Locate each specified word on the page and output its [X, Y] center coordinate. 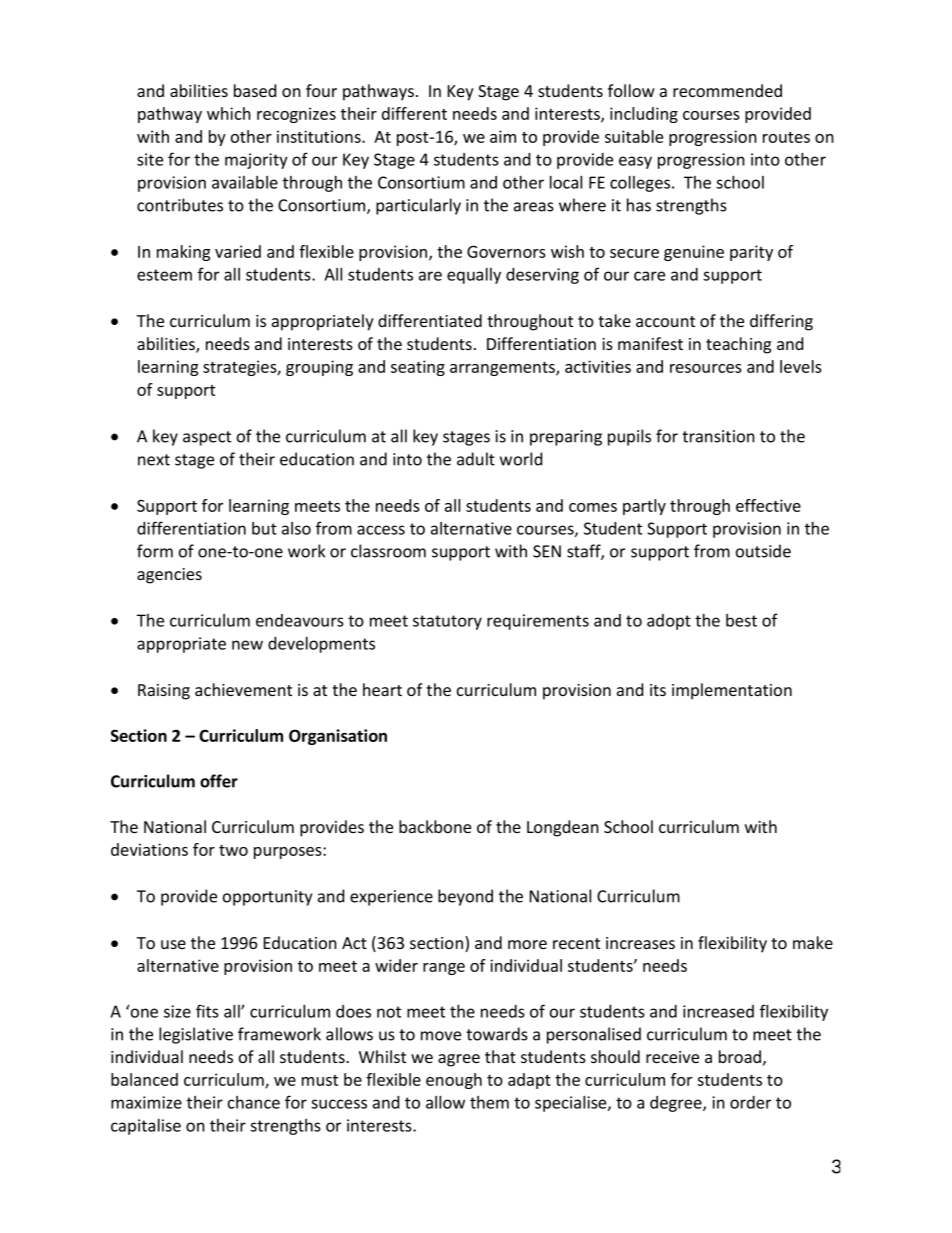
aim [503, 136]
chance [254, 1102]
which [229, 113]
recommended [727, 90]
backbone [435, 826]
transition [718, 436]
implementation [732, 691]
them [489, 1102]
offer [219, 781]
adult [476, 459]
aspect [207, 438]
